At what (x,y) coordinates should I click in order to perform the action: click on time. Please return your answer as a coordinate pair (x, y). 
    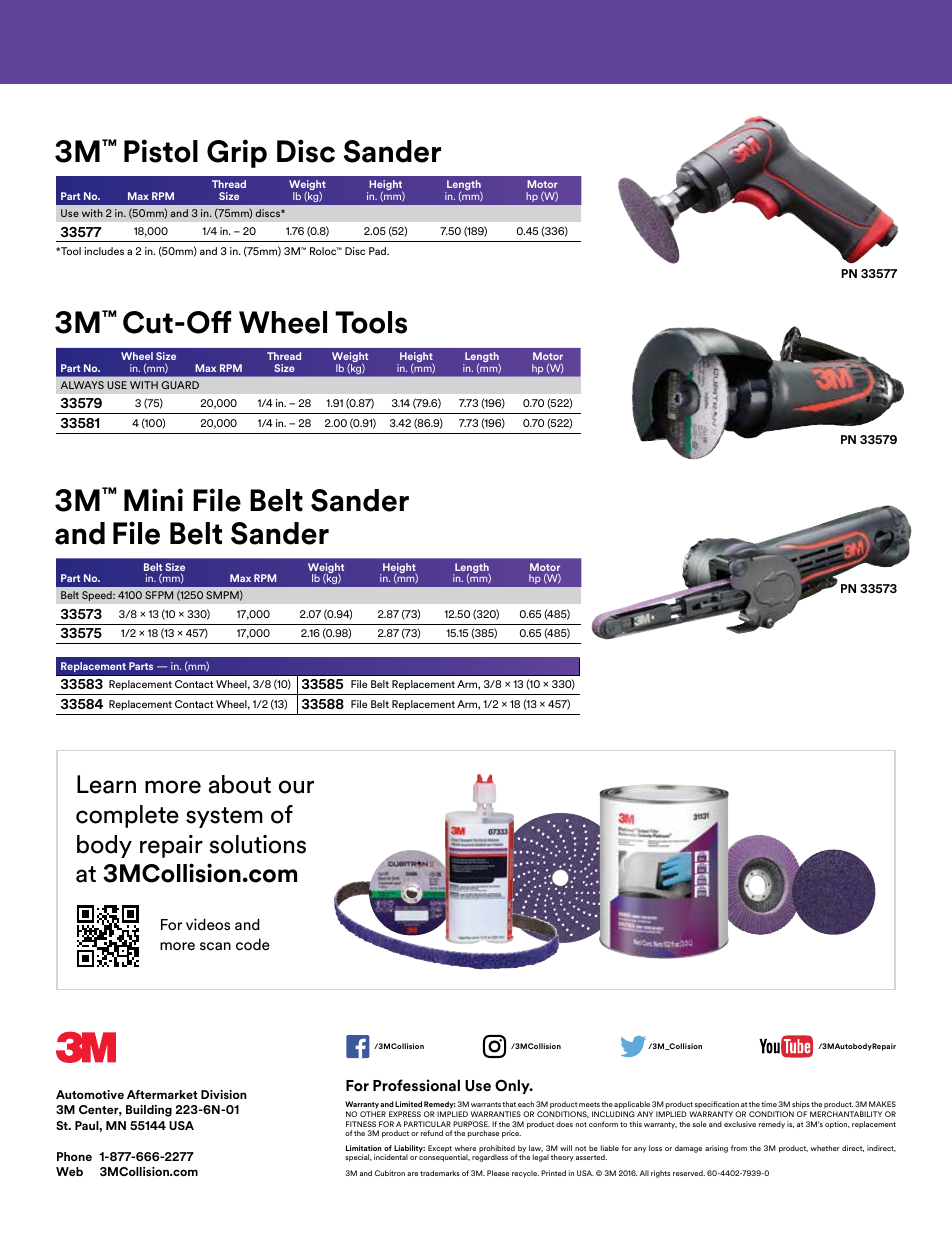
    Looking at the image, I should click on (769, 1104).
